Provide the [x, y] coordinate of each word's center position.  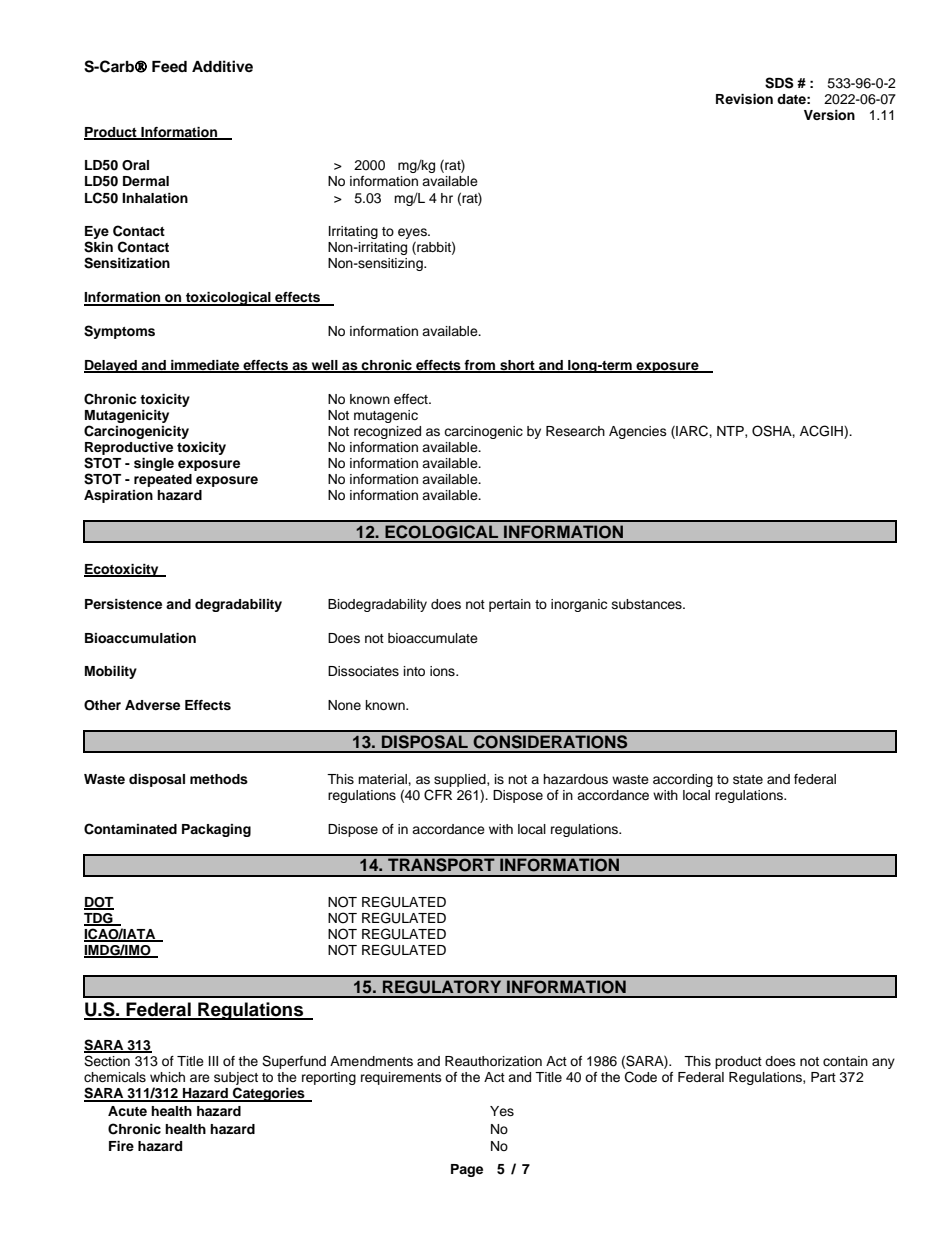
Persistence [123, 604]
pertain [510, 605]
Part [823, 1077]
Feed [169, 67]
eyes [413, 235]
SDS [779, 83]
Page [467, 1170]
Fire [121, 1146]
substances [648, 604]
